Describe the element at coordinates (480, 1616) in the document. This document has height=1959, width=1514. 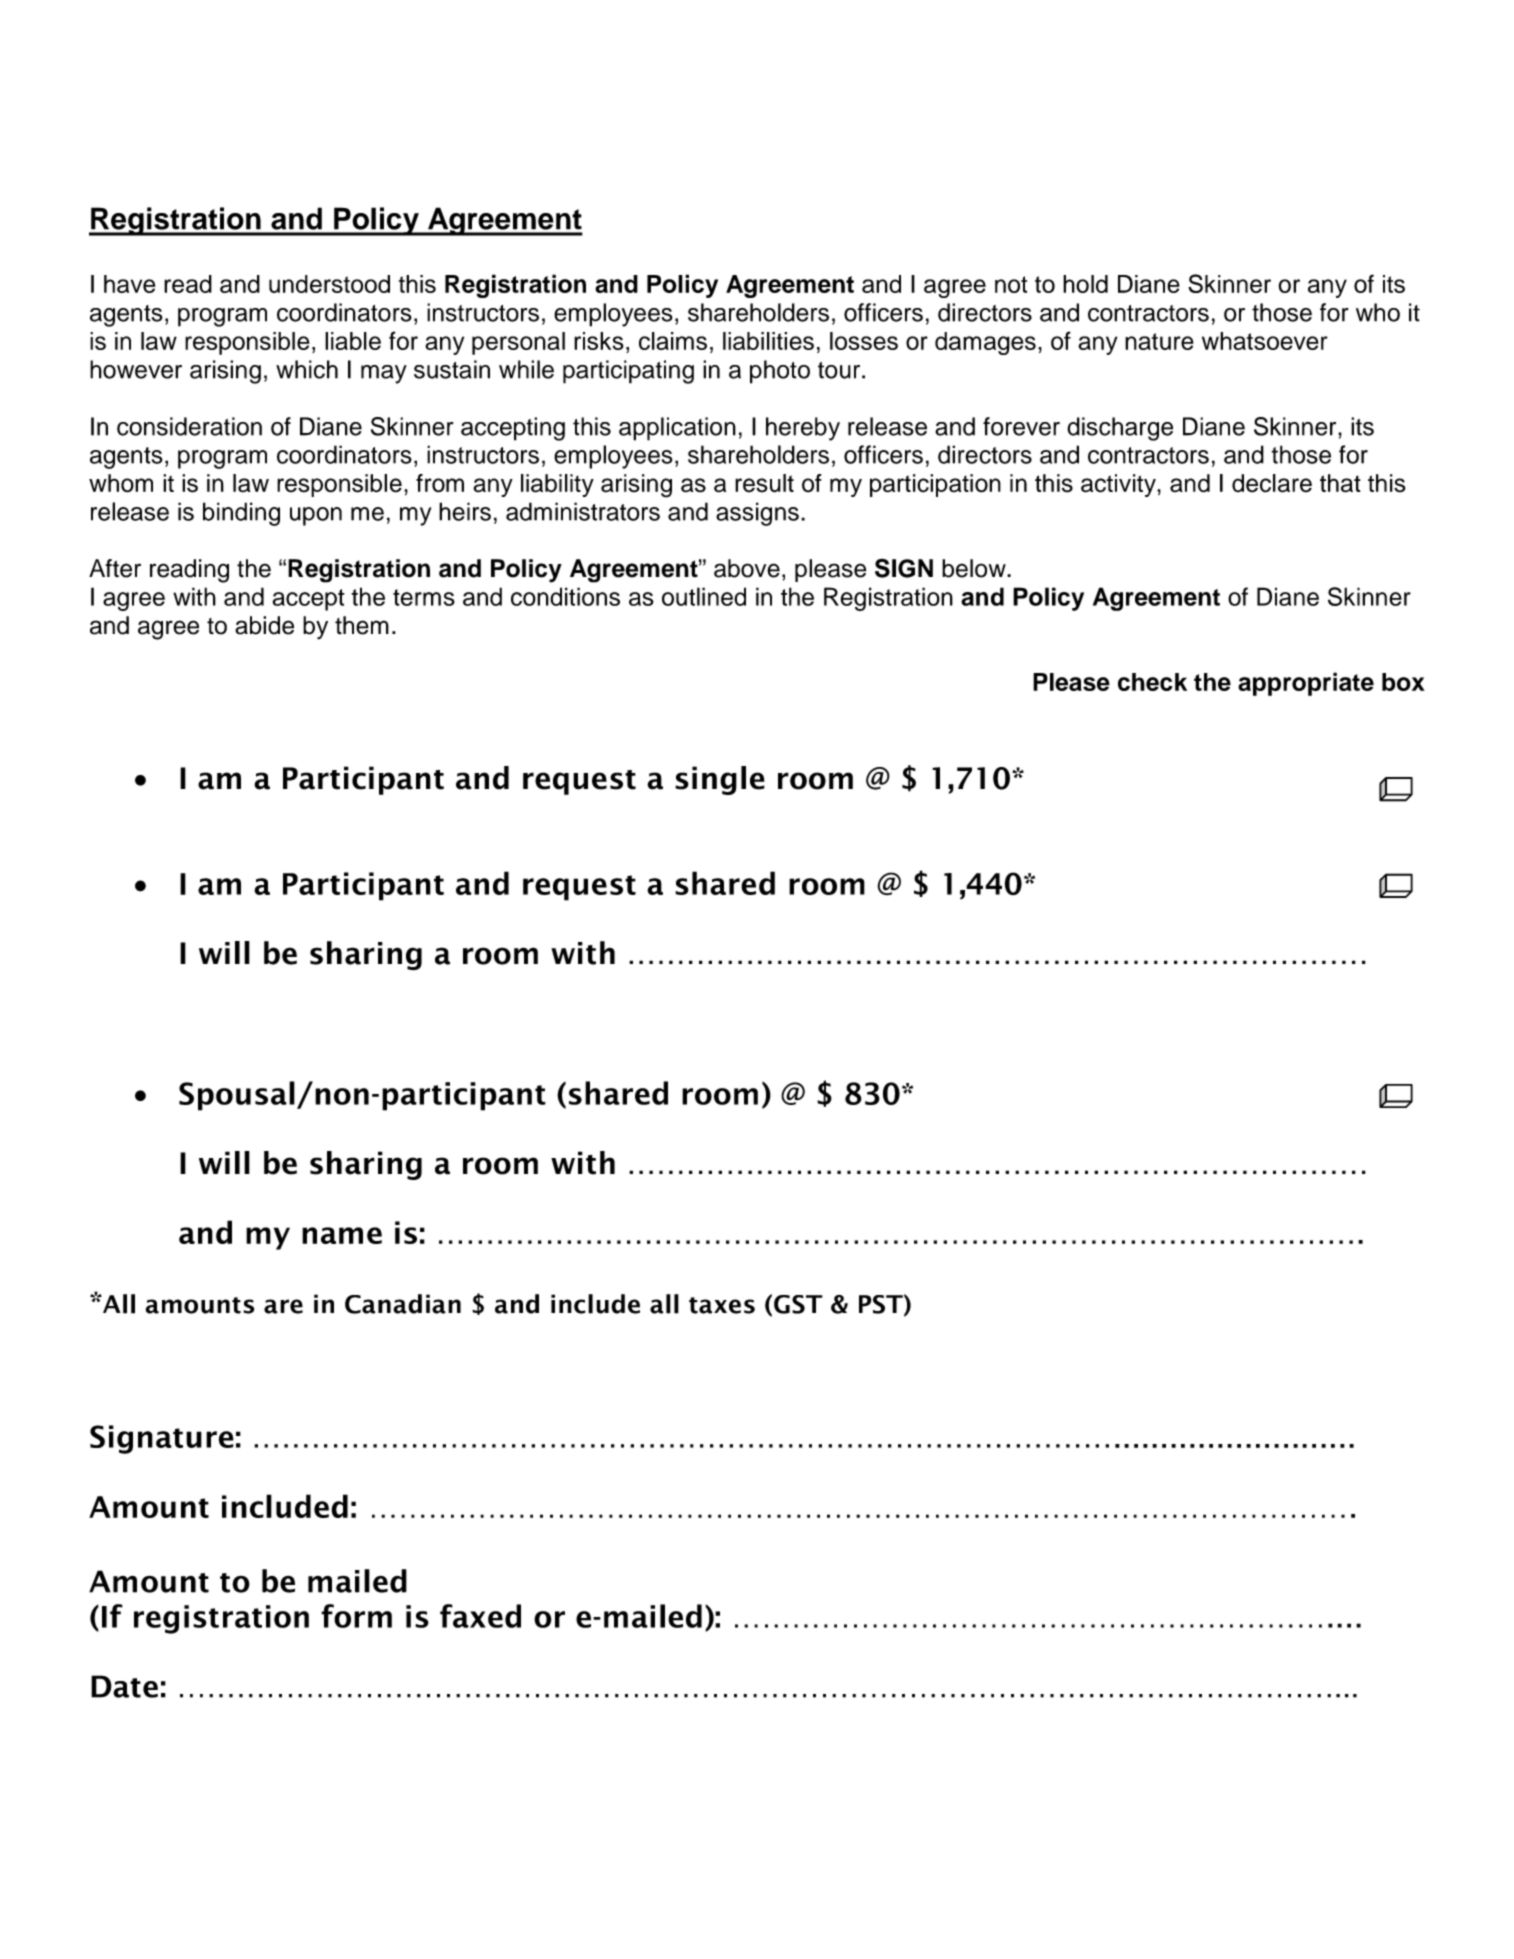
I see `faxed` at that location.
